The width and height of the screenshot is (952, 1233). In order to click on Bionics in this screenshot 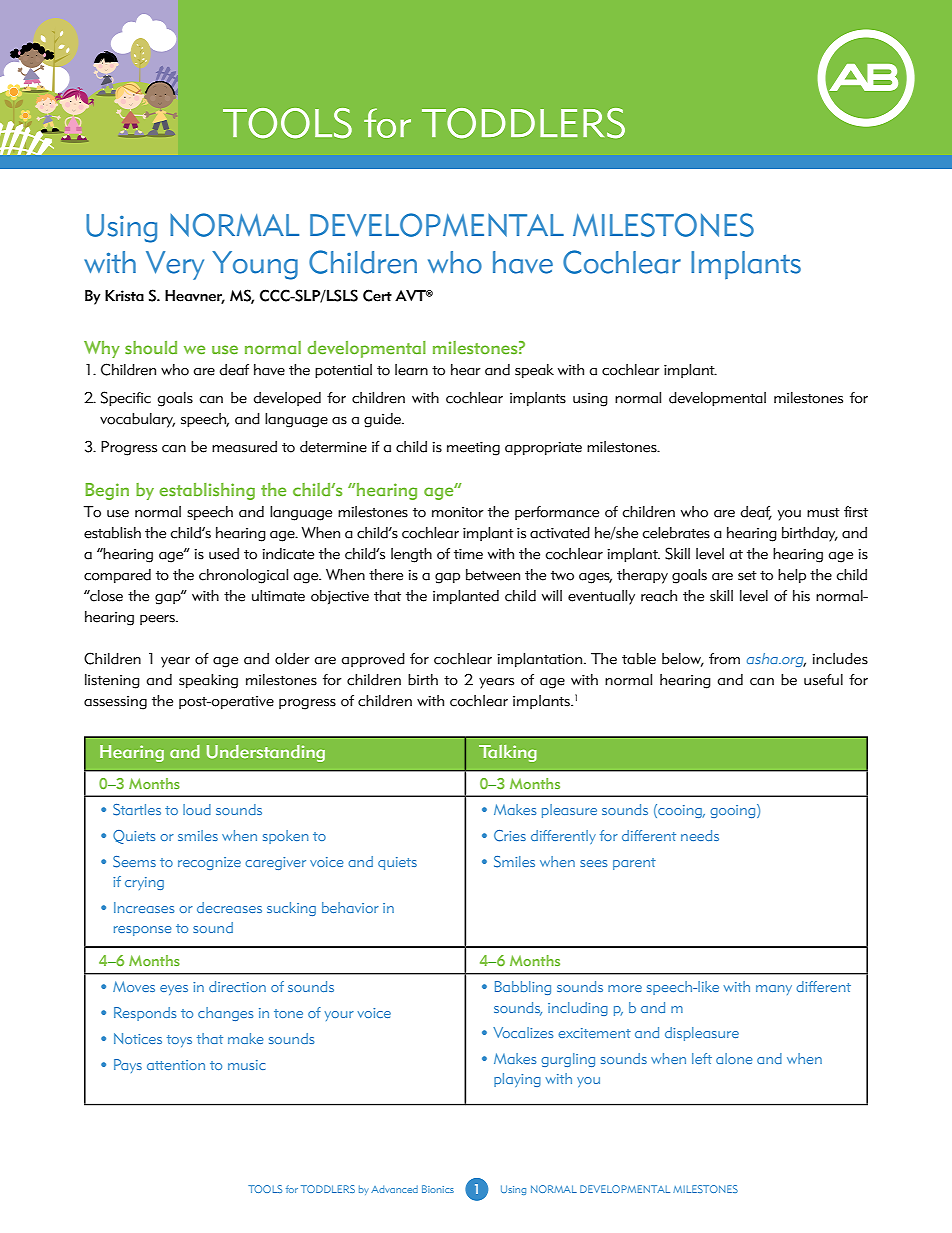, I will do `click(438, 1189)`.
